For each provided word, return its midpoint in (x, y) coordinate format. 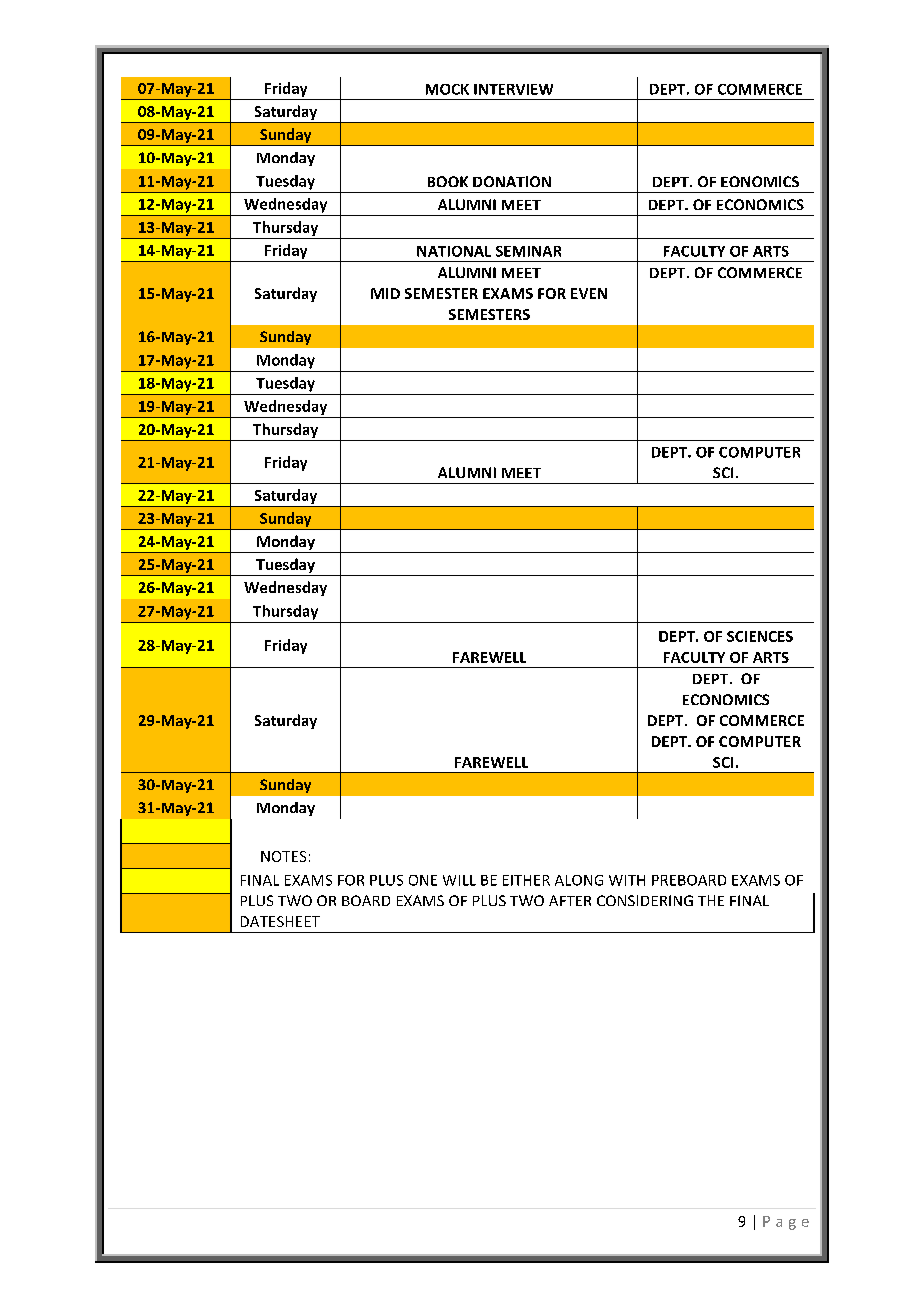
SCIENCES (760, 636)
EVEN (589, 293)
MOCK (447, 89)
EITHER (526, 880)
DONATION (512, 181)
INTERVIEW (513, 89)
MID (385, 293)
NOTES (283, 856)
